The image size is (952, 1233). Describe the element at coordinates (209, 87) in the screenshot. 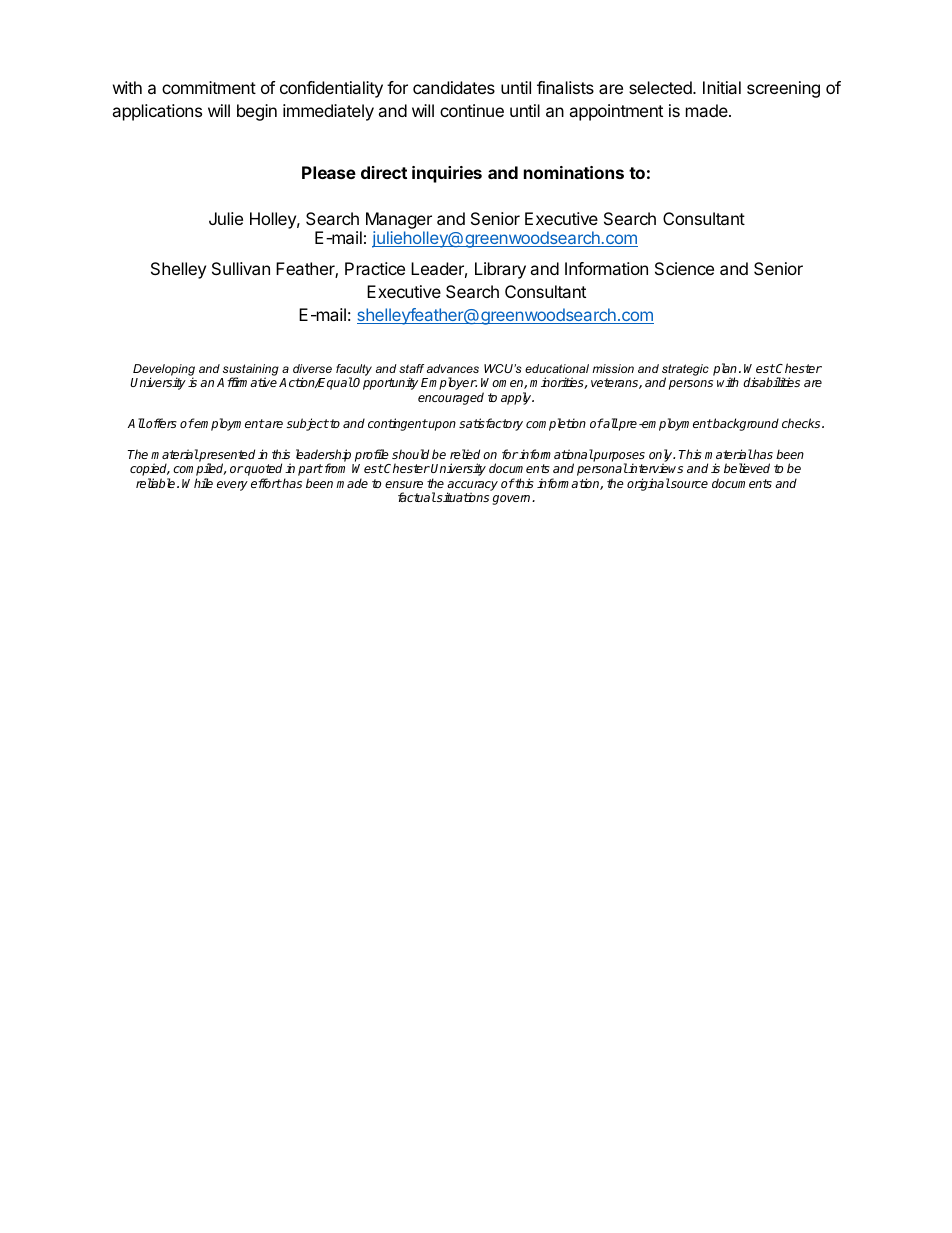

I see `commitment` at that location.
